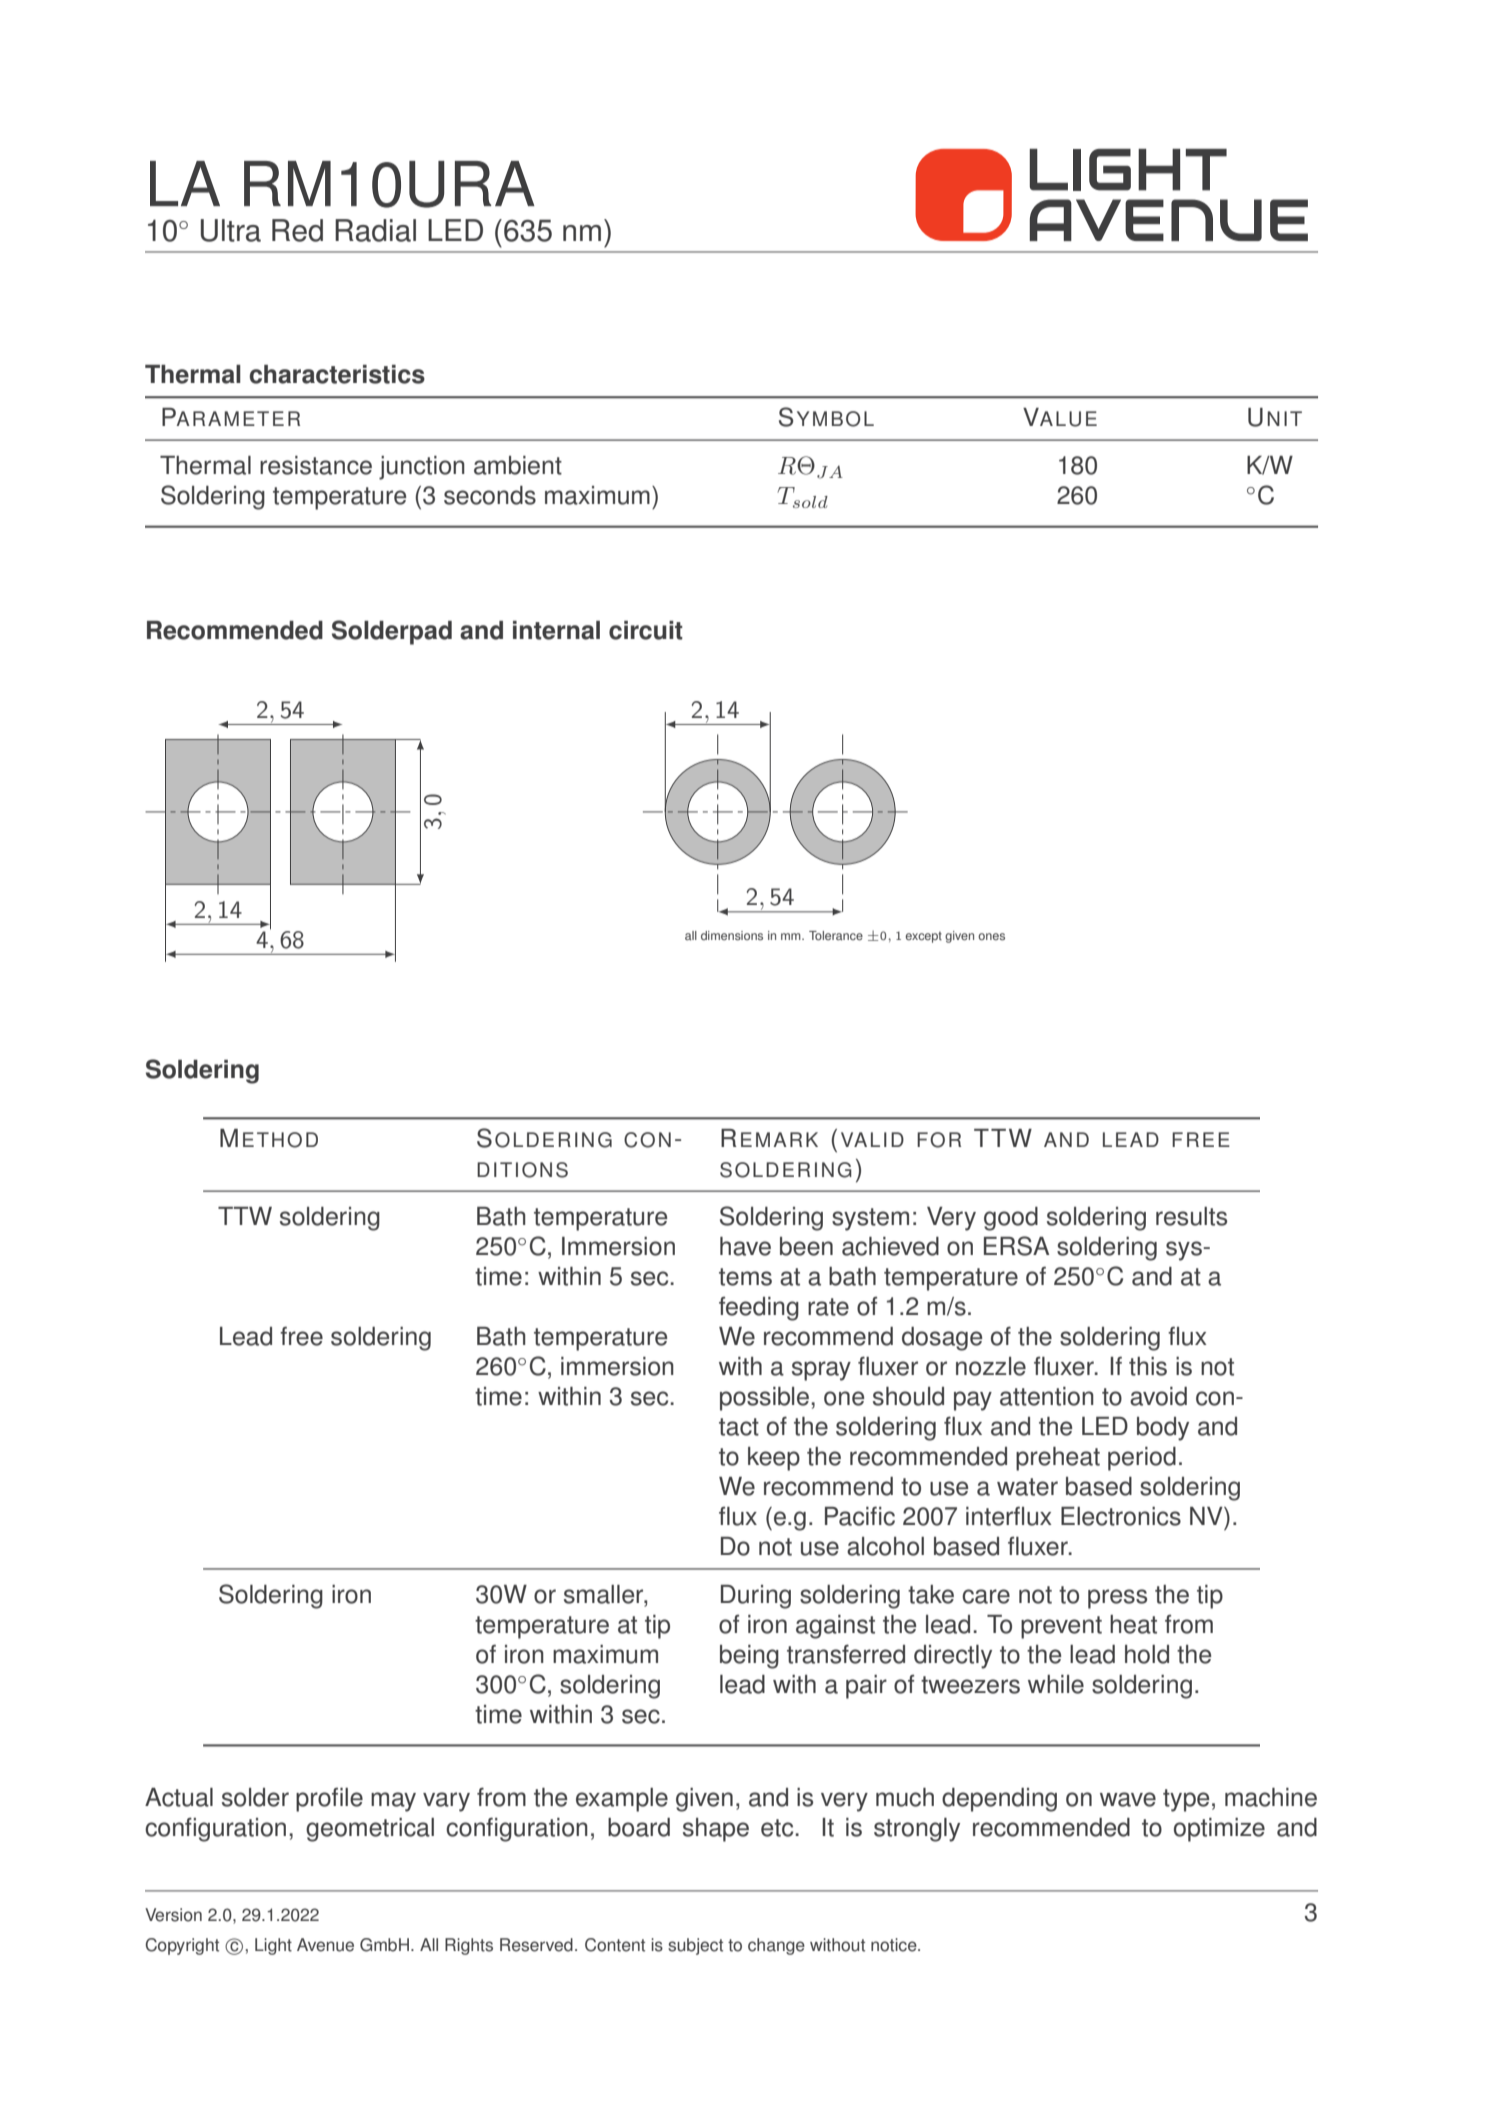 This screenshot has width=1493, height=2111. Describe the element at coordinates (646, 630) in the screenshot. I see `circuit` at that location.
